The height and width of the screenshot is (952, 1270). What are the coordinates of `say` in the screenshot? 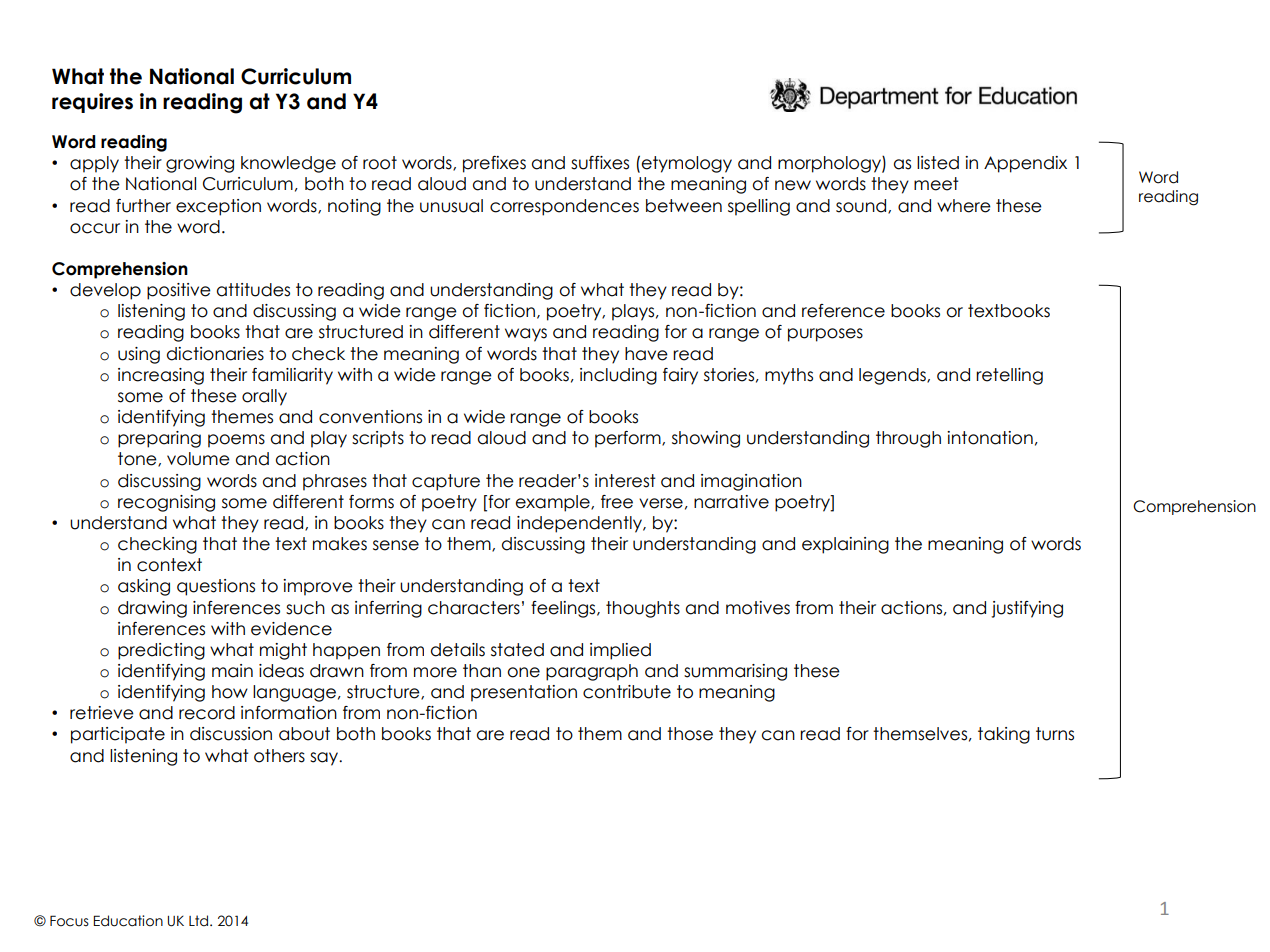 It's located at (325, 759).
